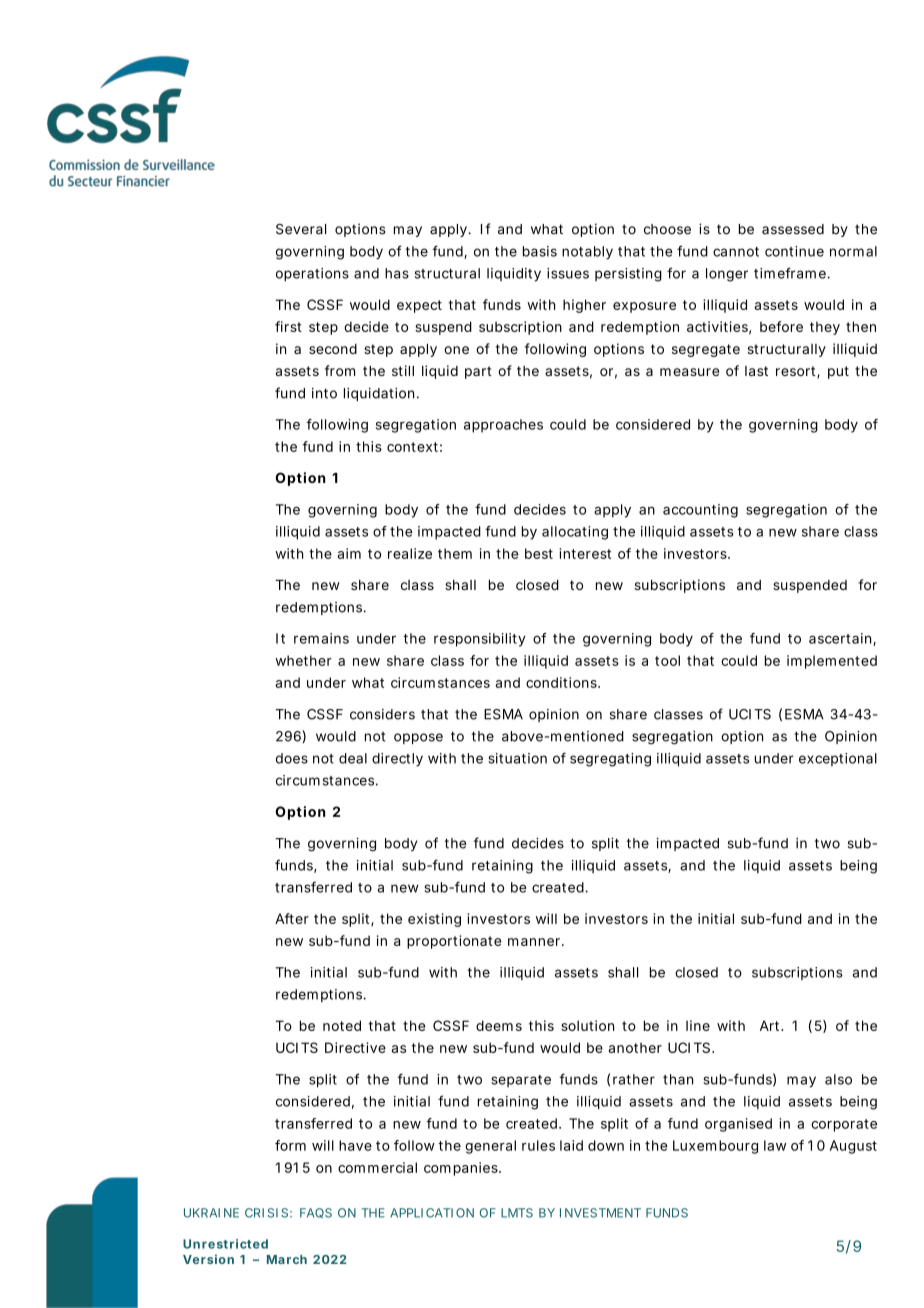  Describe the element at coordinates (292, 758) in the screenshot. I see `does` at that location.
